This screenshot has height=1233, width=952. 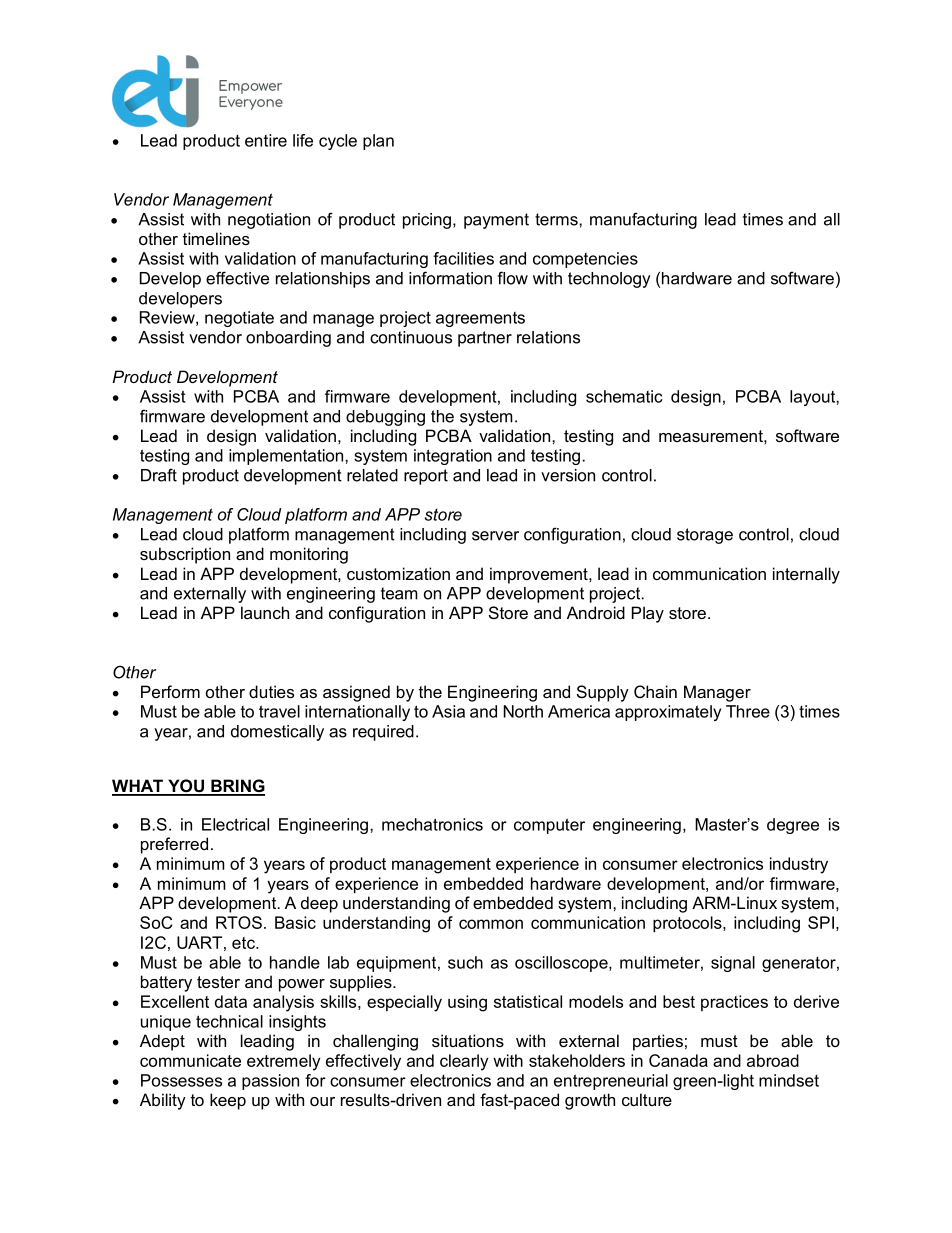 I want to click on improvement, so click(x=540, y=575).
